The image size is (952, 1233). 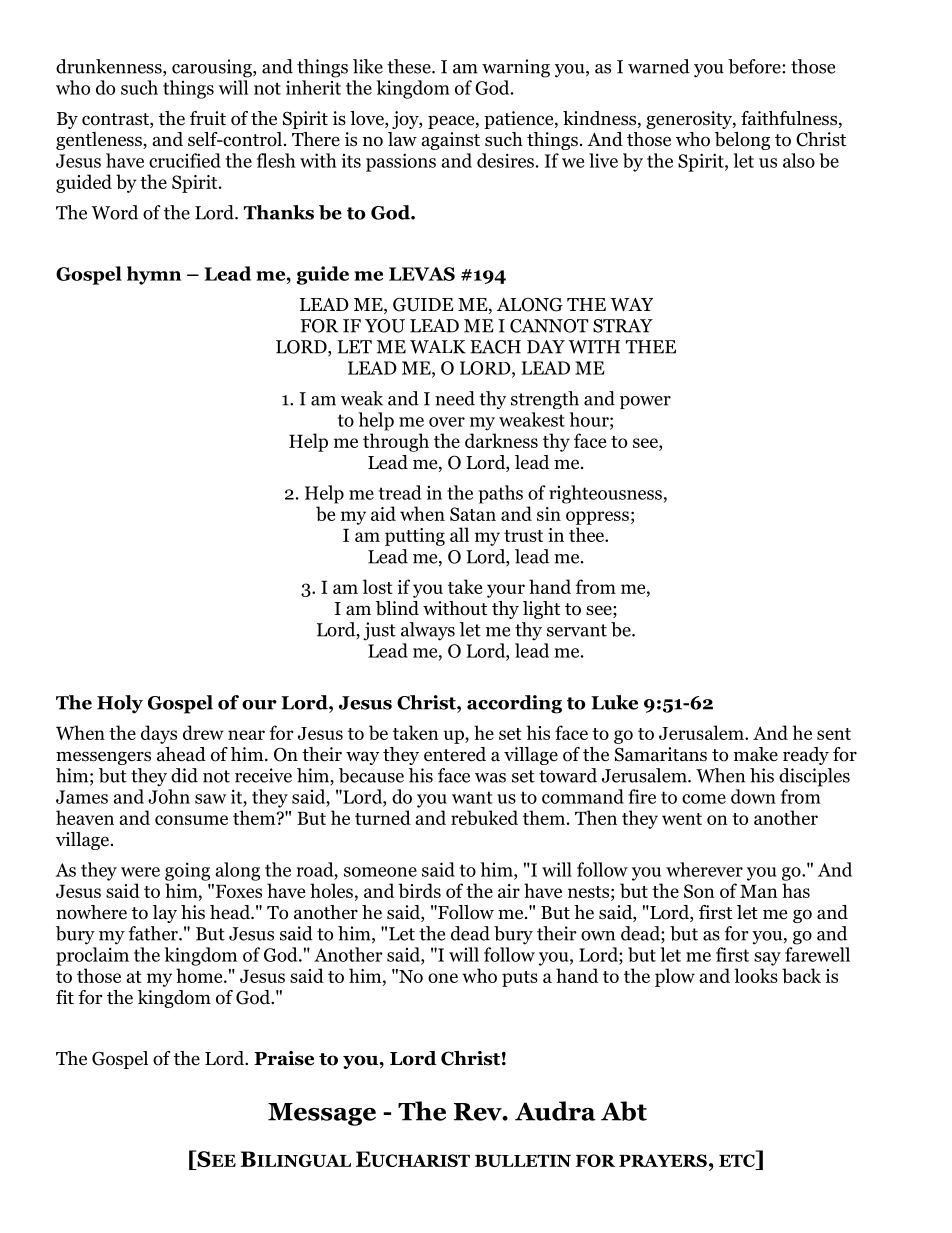 What do you see at coordinates (169, 796) in the document?
I see `John` at bounding box center [169, 796].
